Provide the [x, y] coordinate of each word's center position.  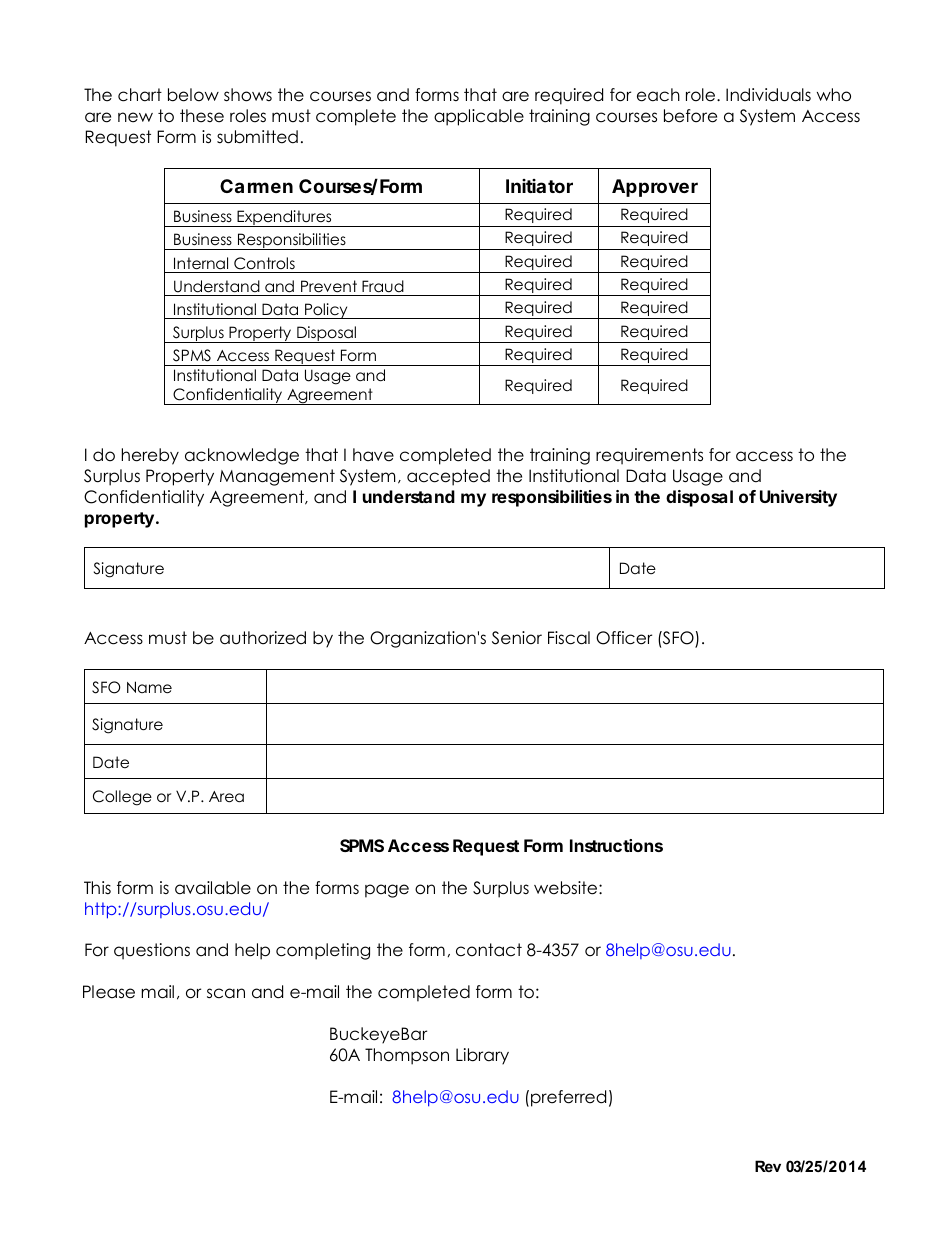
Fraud [383, 286]
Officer [624, 638]
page [387, 891]
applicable [479, 117]
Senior [517, 638]
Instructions [616, 845]
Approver [655, 188]
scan [226, 993]
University [798, 498]
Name [149, 687]
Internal [201, 263]
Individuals [768, 95]
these [202, 116]
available [213, 888]
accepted [448, 477]
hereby [150, 456]
